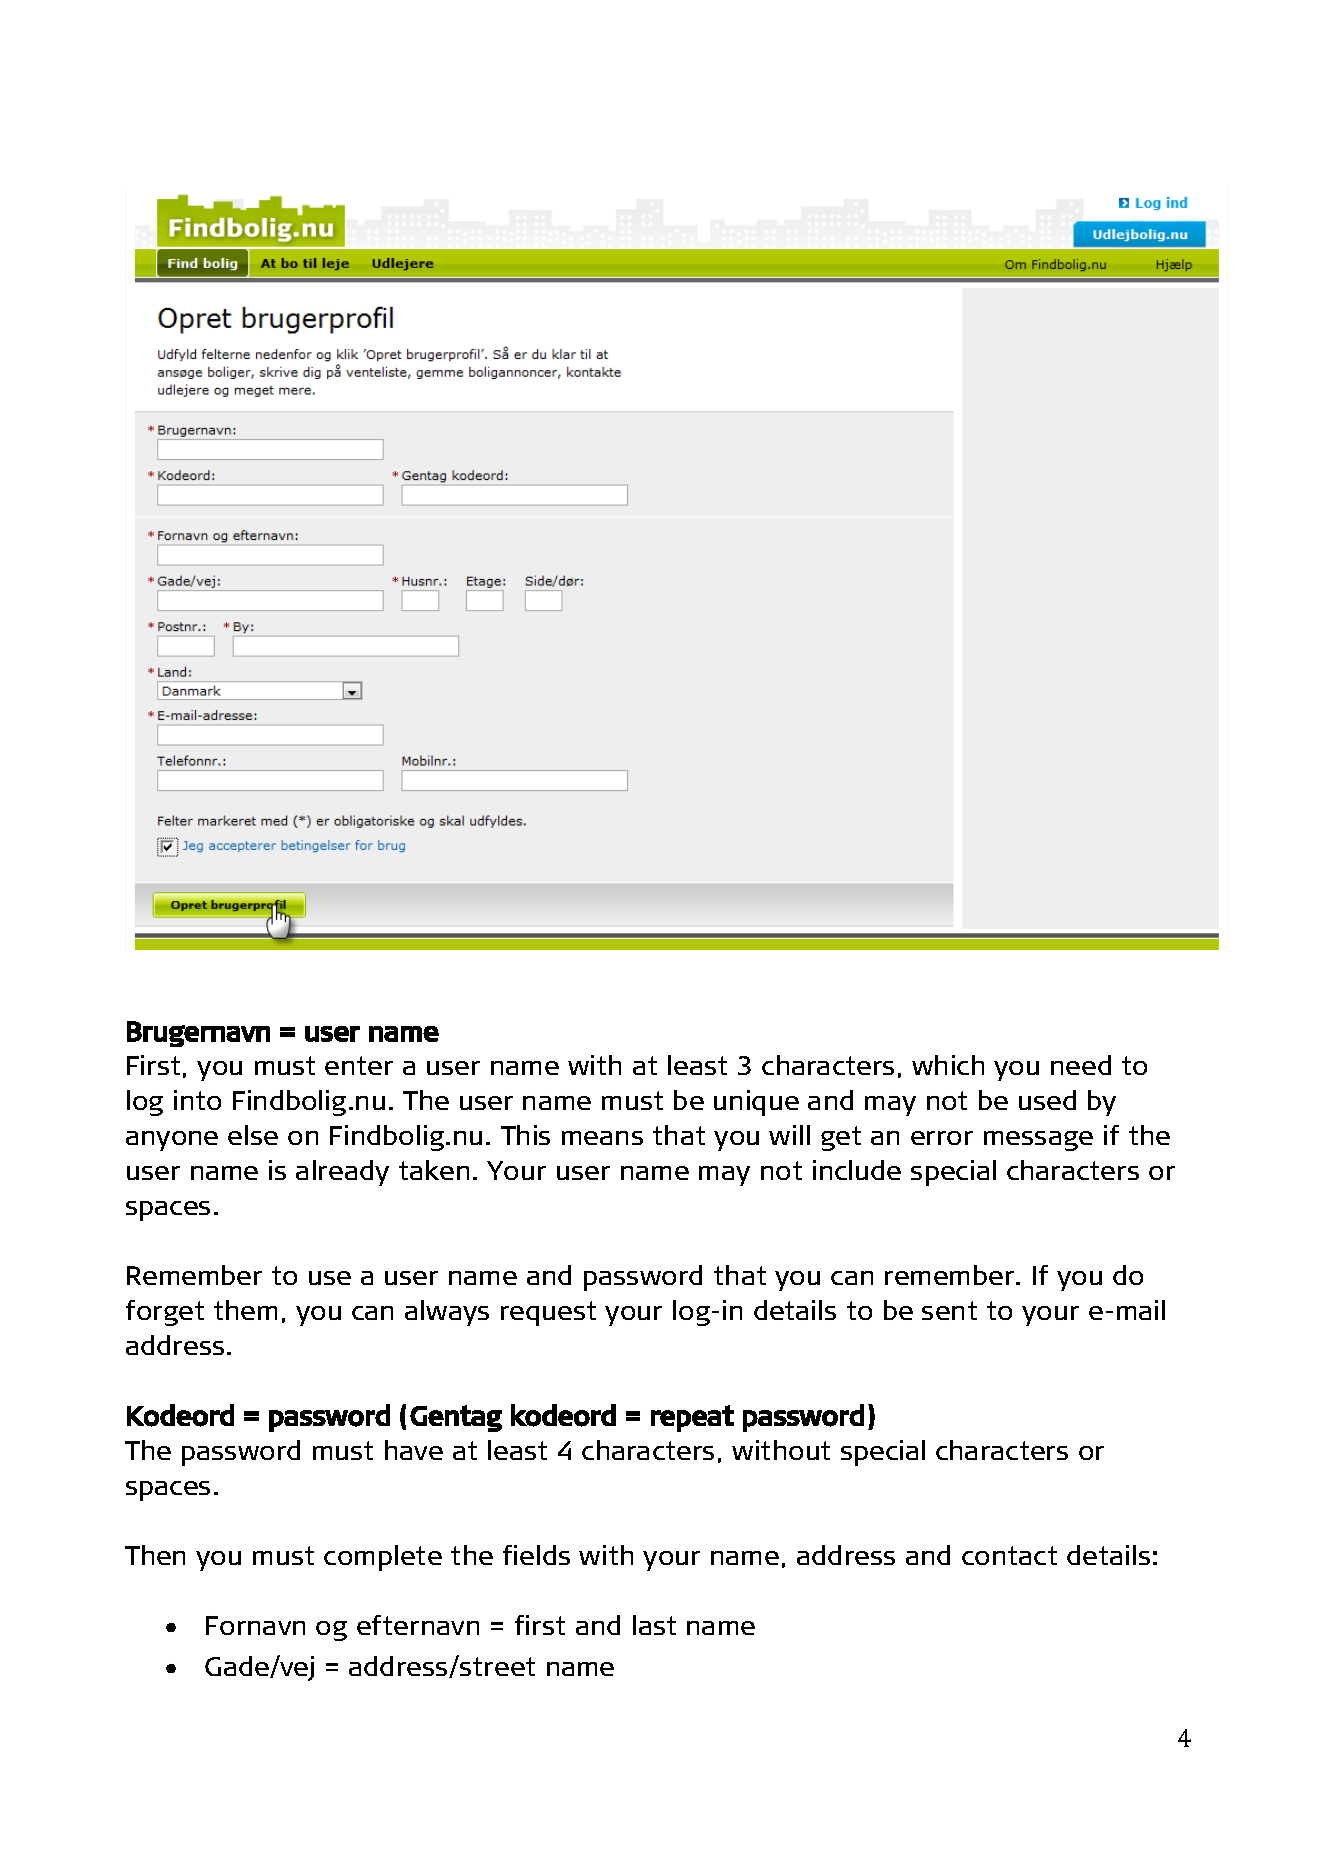  What do you see at coordinates (654, 1625) in the page?
I see `last` at bounding box center [654, 1625].
